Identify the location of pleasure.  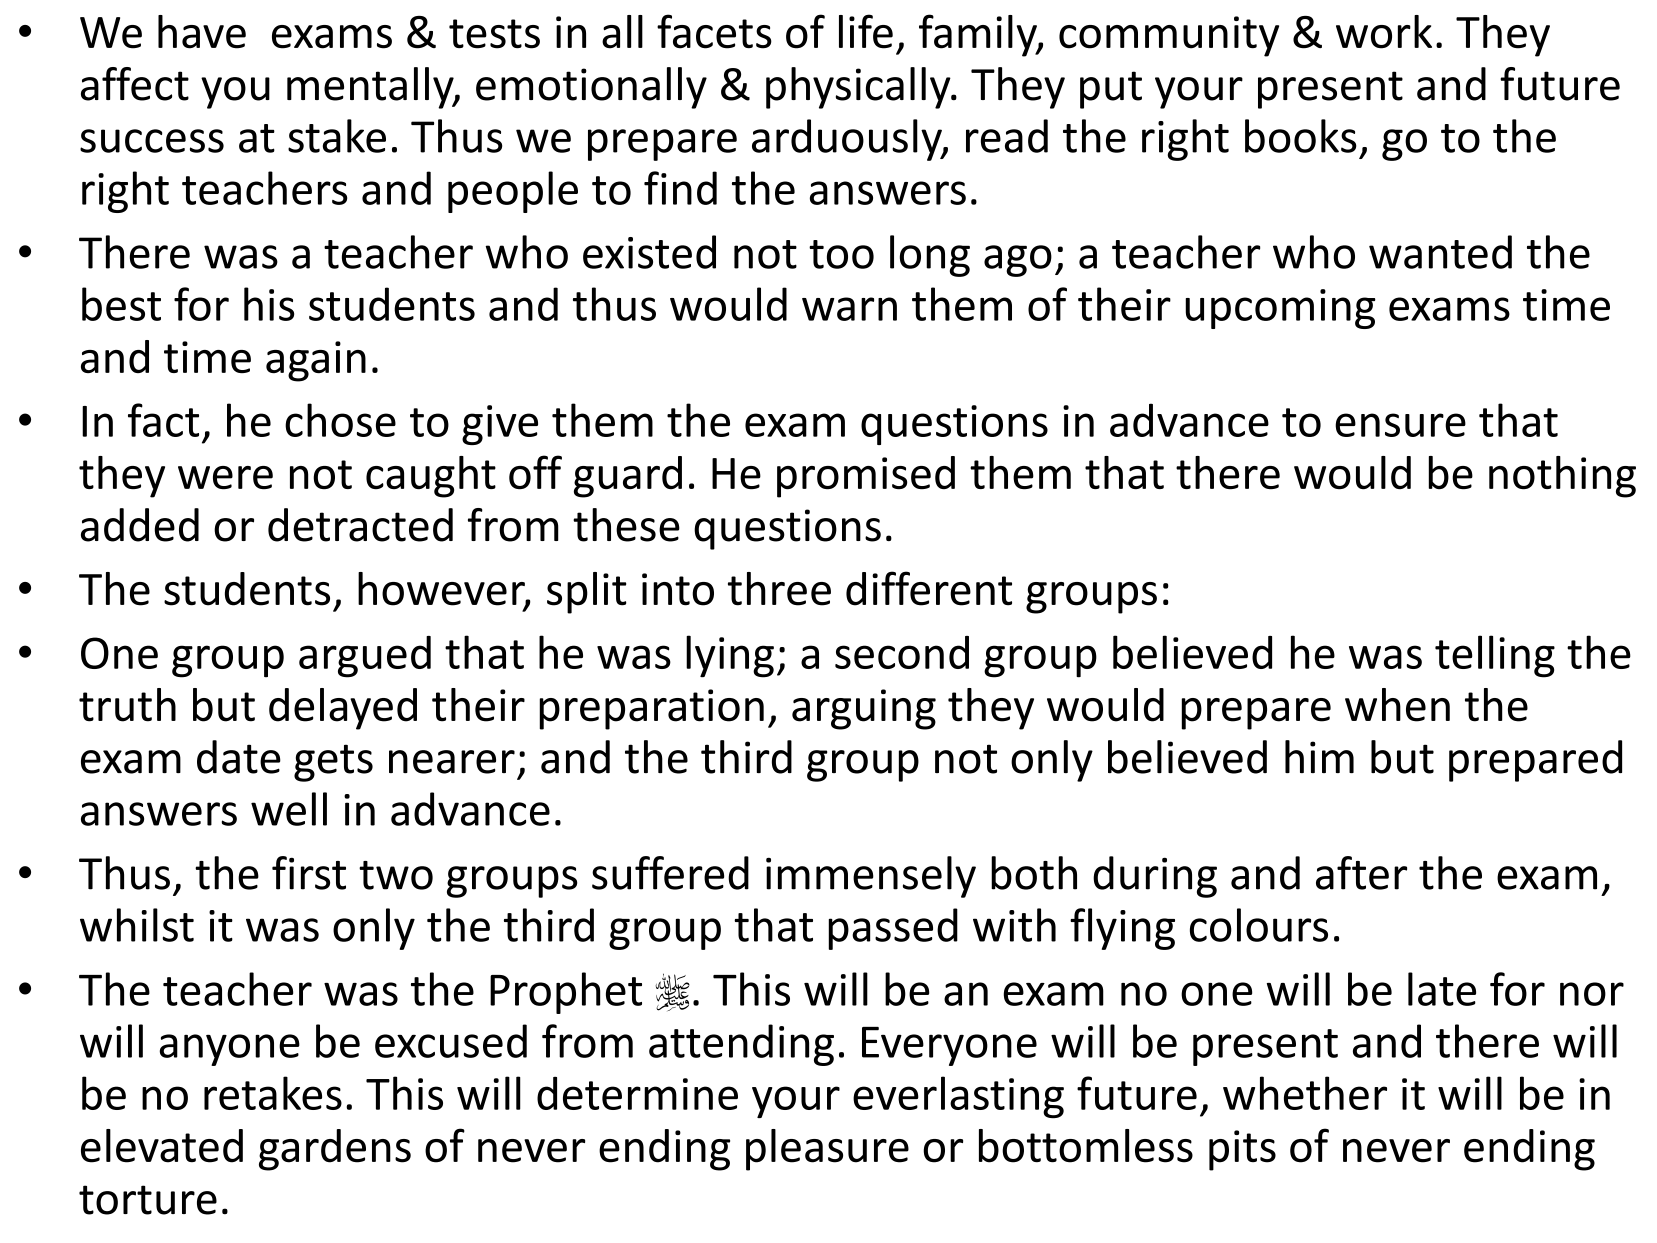
(827, 1150).
